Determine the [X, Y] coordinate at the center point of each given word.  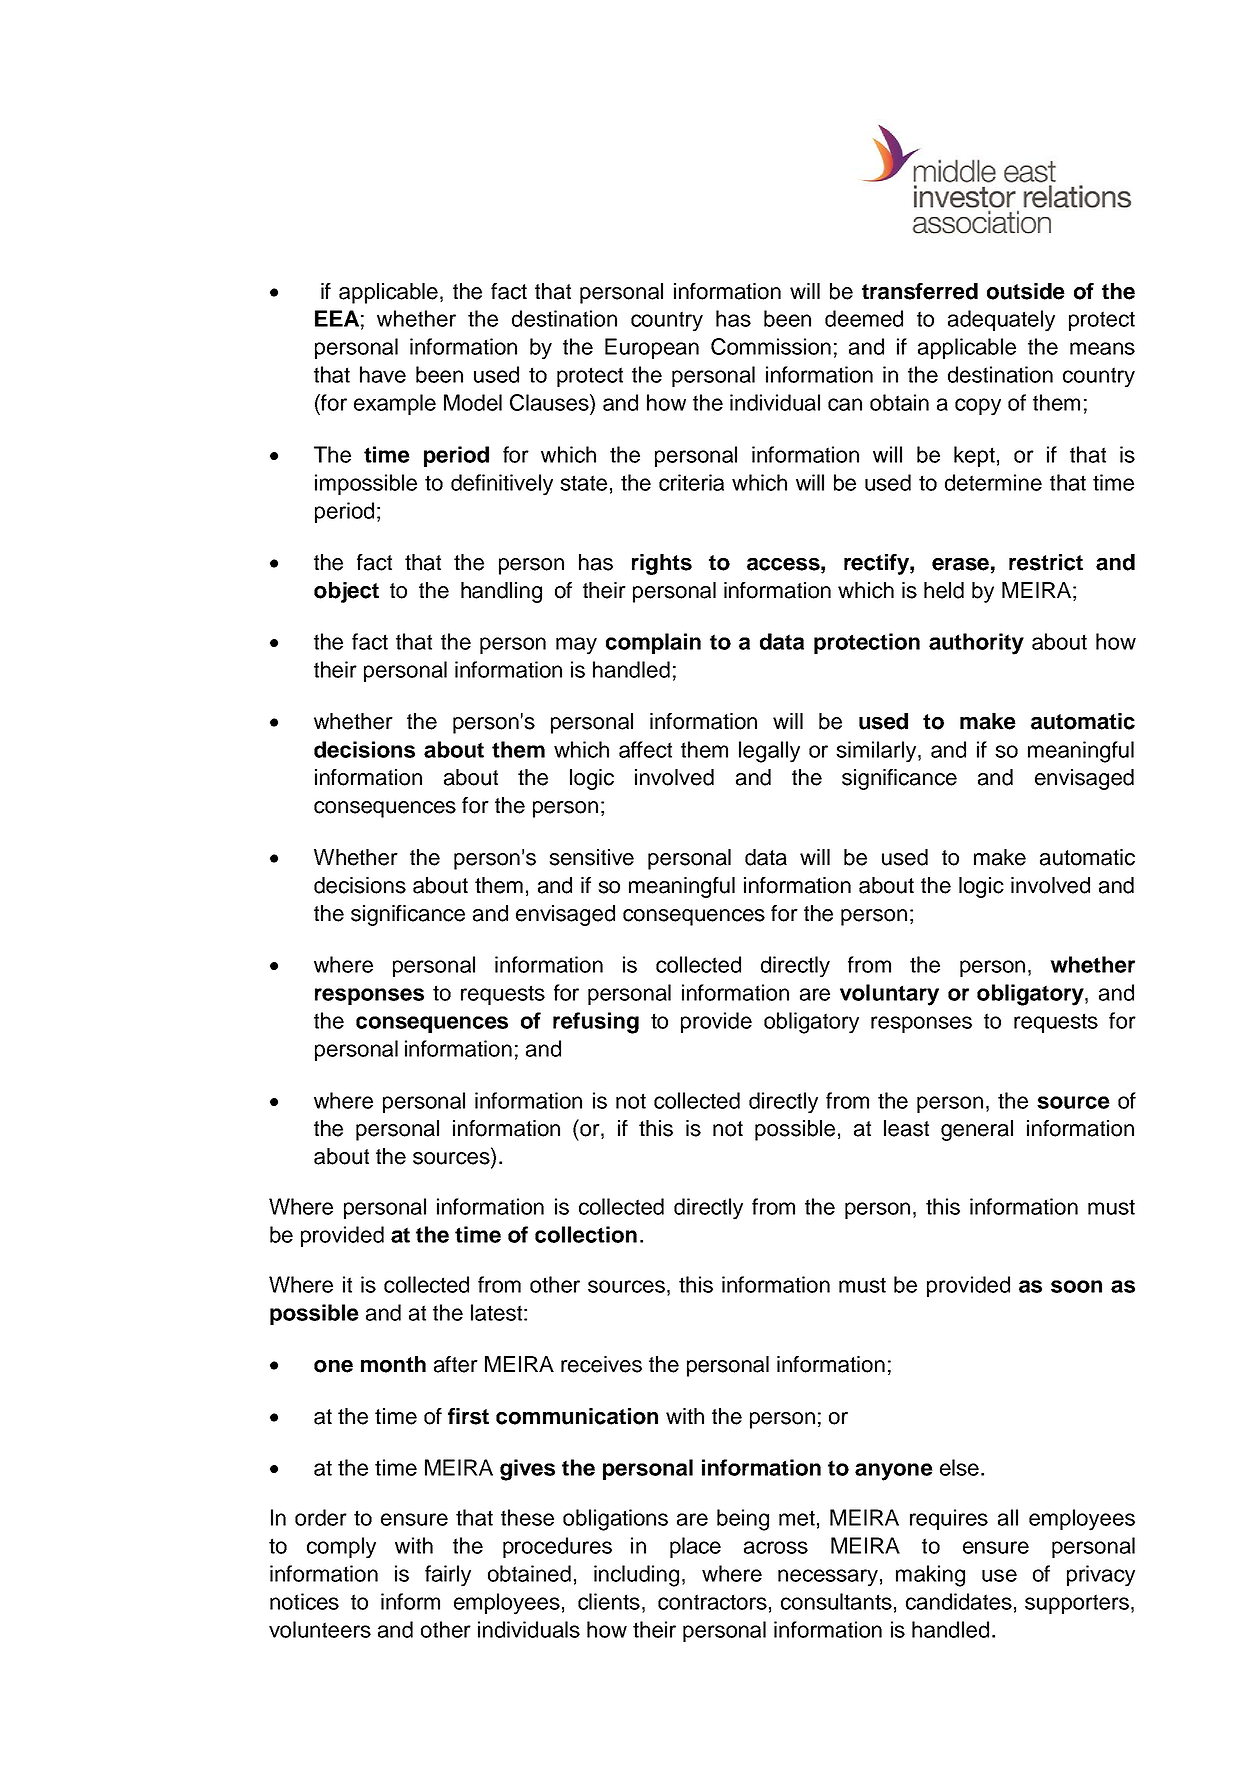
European [652, 348]
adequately [1001, 321]
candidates [959, 1601]
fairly [448, 1576]
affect [645, 749]
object [346, 592]
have [383, 374]
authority [976, 644]
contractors [712, 1602]
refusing [596, 1023]
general [977, 1130]
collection [586, 1234]
